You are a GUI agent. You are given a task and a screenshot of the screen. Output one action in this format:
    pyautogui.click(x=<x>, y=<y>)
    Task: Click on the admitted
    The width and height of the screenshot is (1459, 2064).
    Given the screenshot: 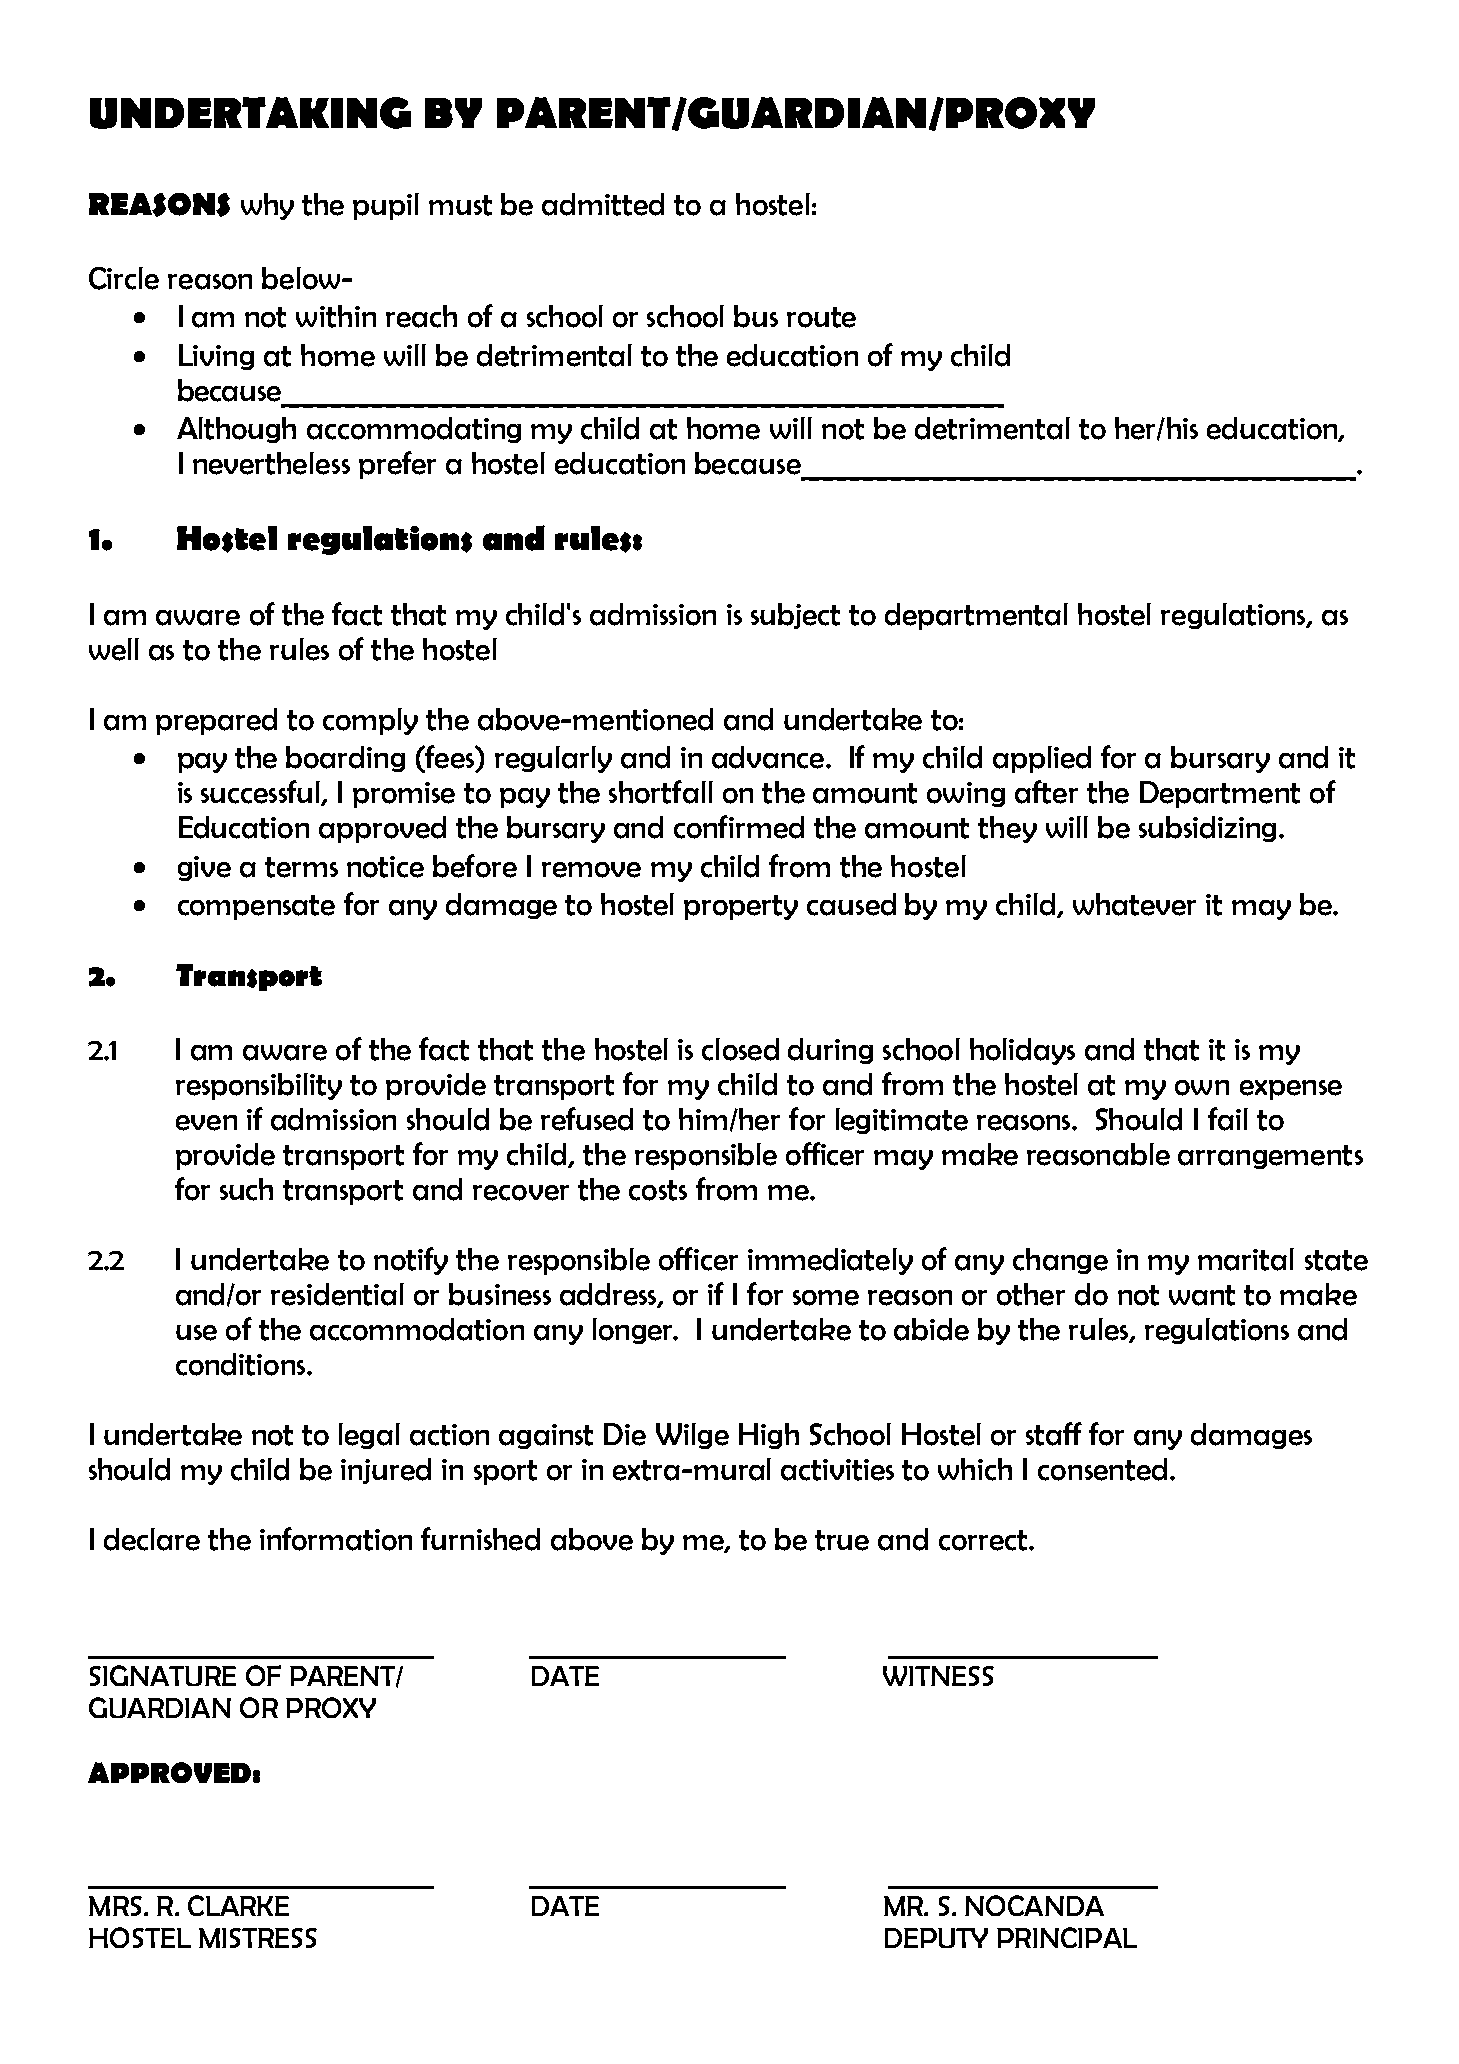 What is the action you would take?
    pyautogui.click(x=603, y=204)
